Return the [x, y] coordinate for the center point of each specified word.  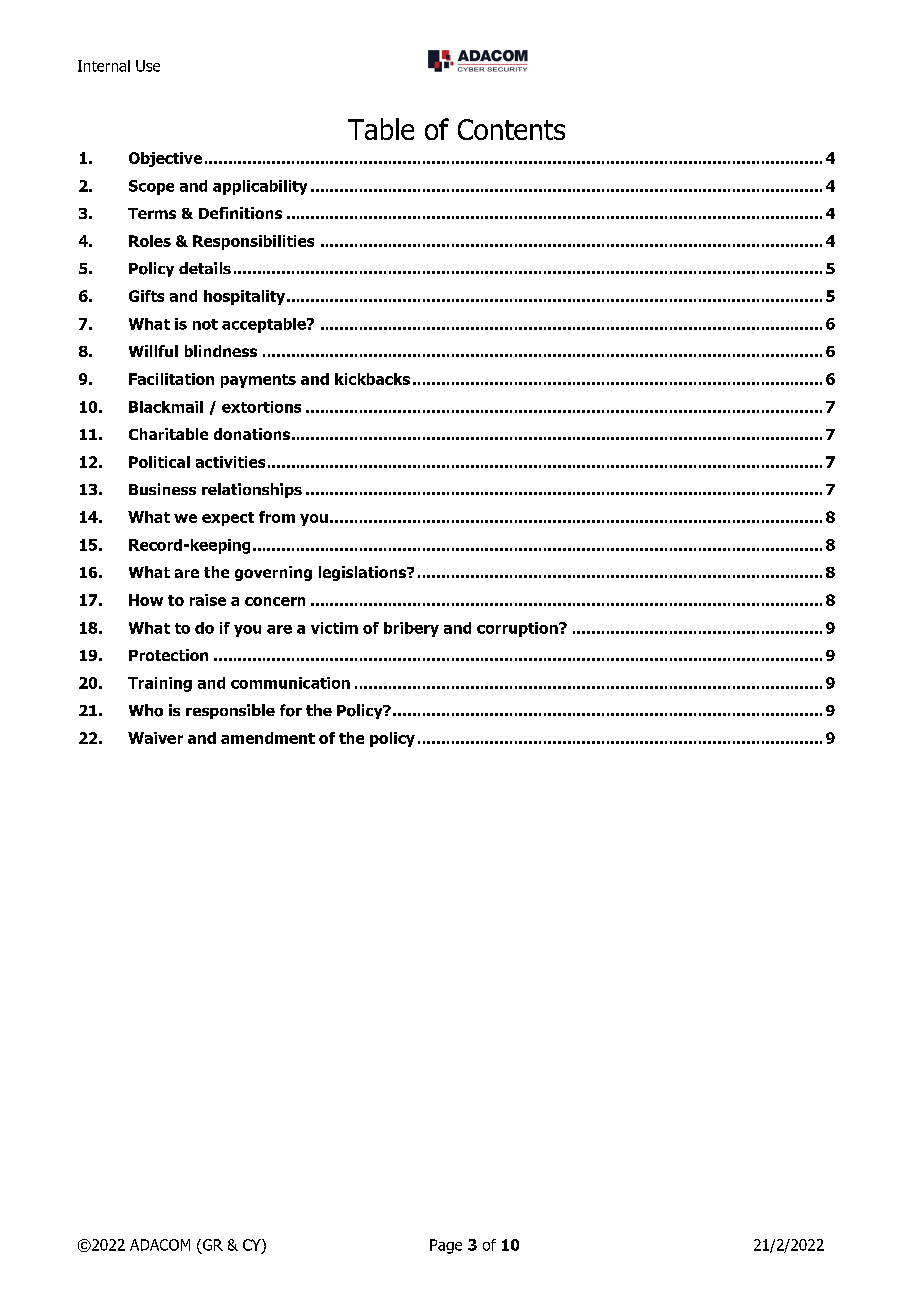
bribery [411, 629]
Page [446, 1246]
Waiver [155, 738]
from [277, 517]
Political [159, 462]
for [291, 710]
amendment [268, 738]
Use [148, 66]
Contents [511, 129]
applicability [260, 187]
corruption [518, 629]
